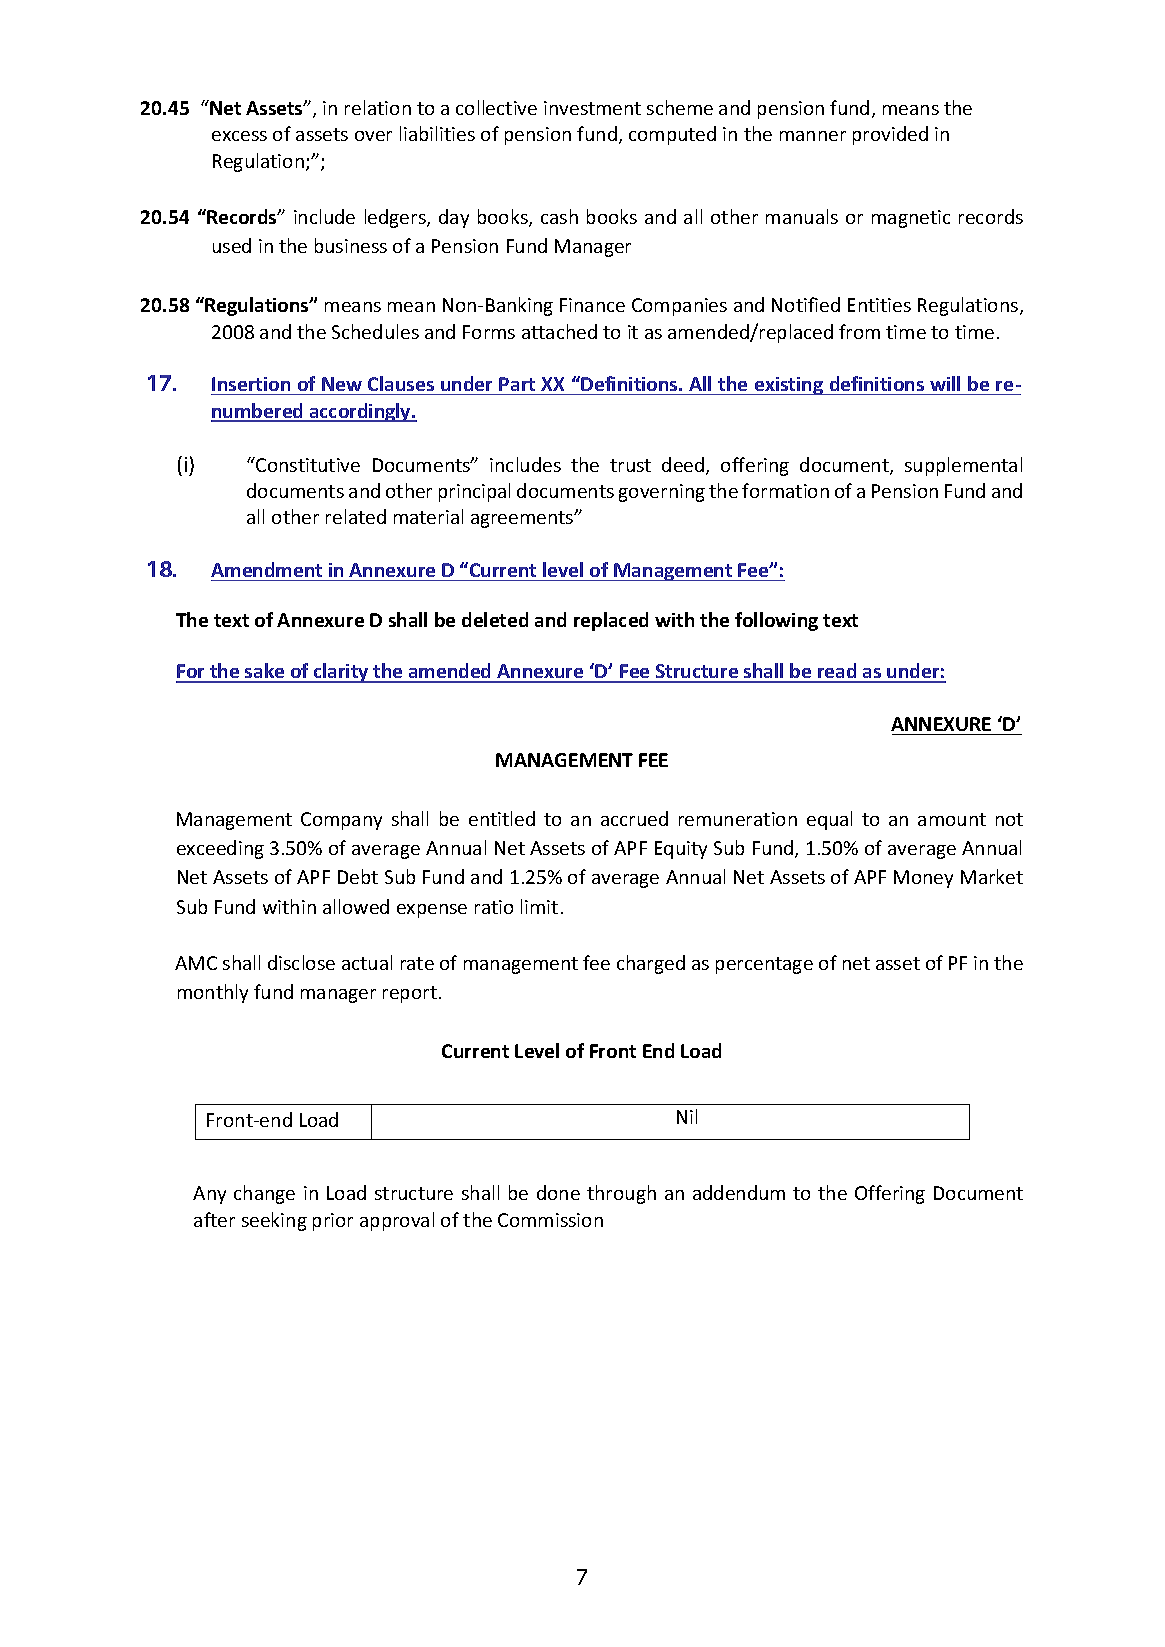 The image size is (1165, 1647). Describe the element at coordinates (301, 962) in the page. I see `disclose` at that location.
